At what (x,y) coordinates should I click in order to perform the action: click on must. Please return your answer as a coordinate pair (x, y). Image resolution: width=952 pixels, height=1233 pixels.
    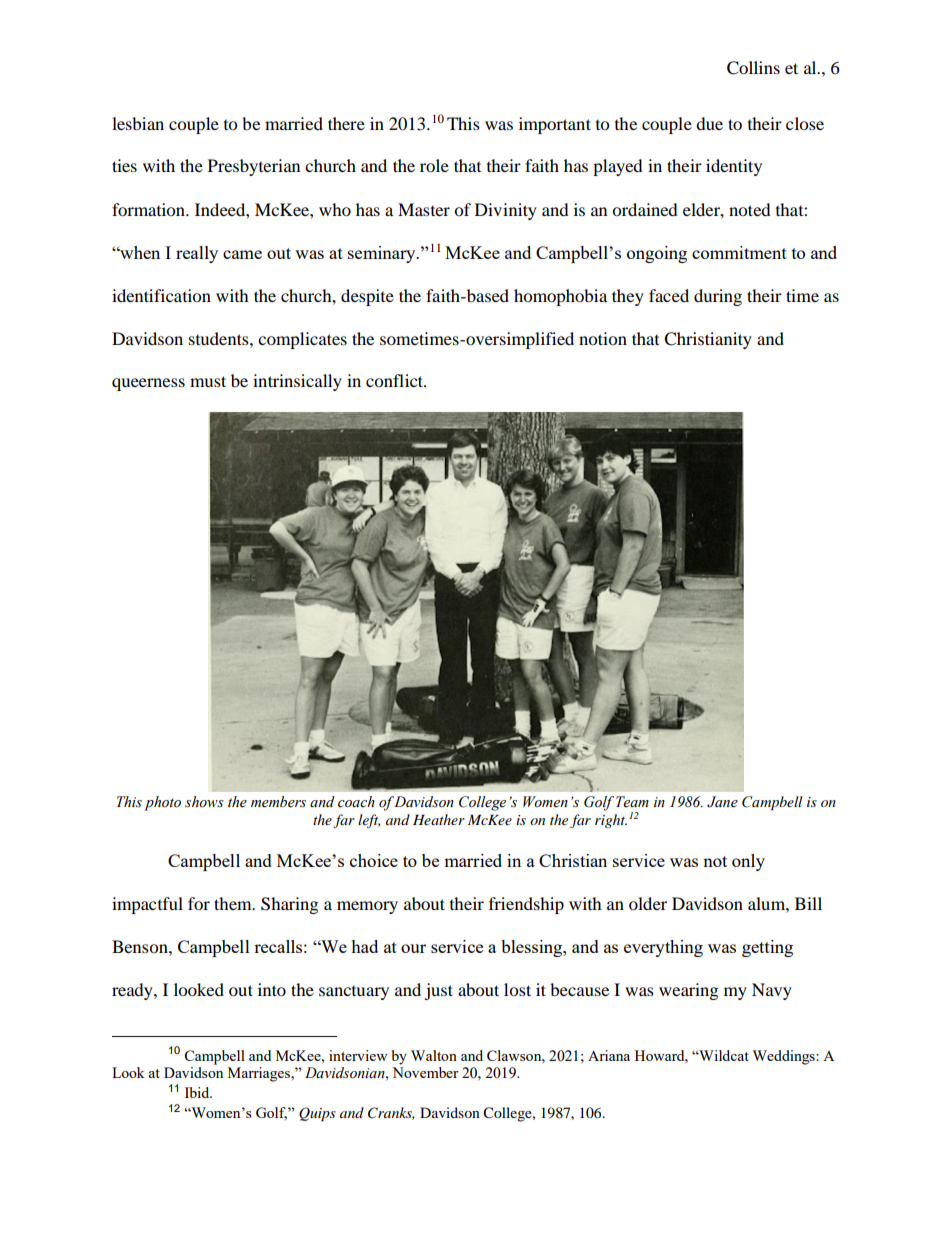
    Looking at the image, I should click on (208, 381).
